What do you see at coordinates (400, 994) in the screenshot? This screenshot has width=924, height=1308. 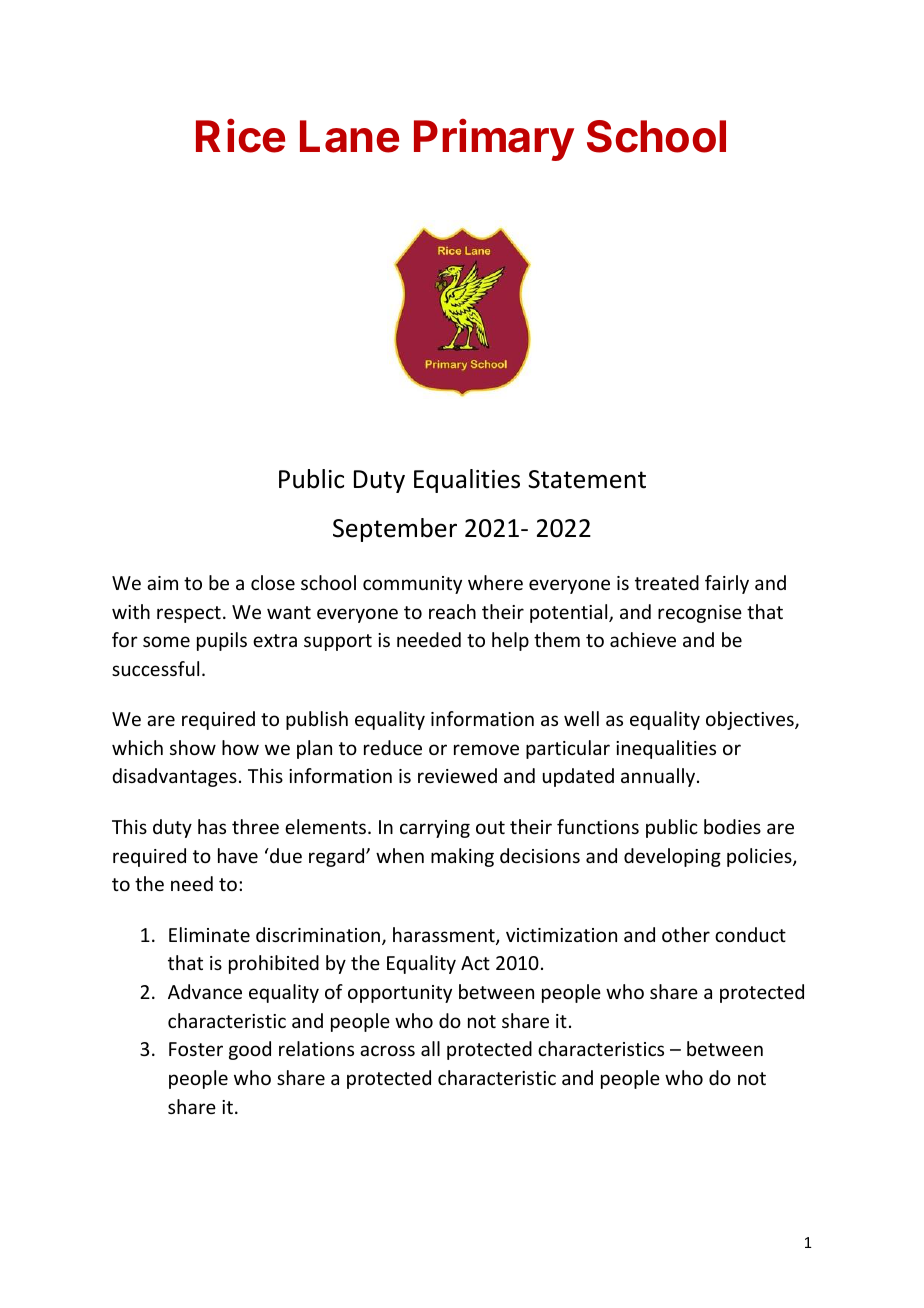 I see `opportunity` at bounding box center [400, 994].
